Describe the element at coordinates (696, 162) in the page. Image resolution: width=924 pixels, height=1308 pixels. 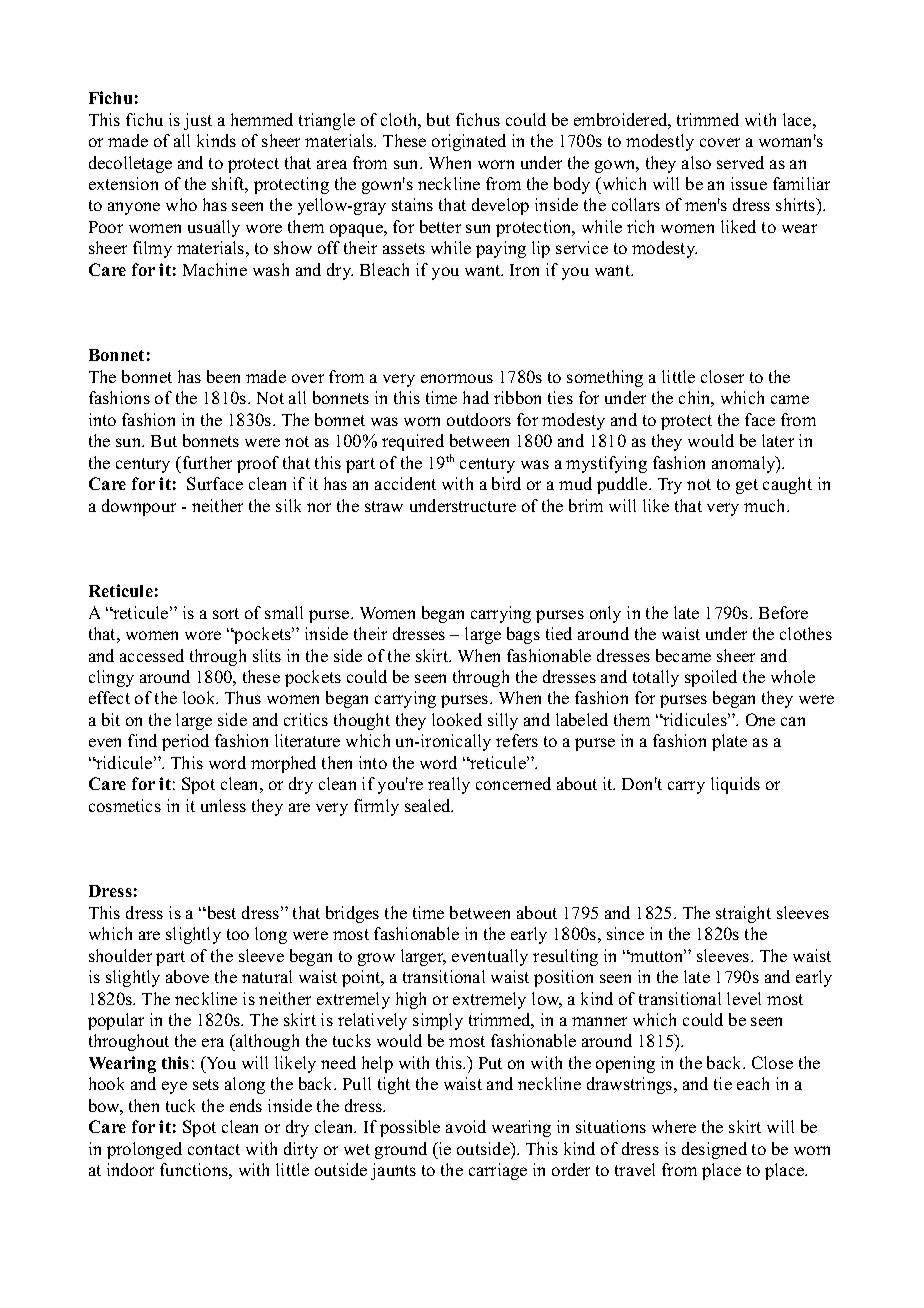
I see `also` at that location.
